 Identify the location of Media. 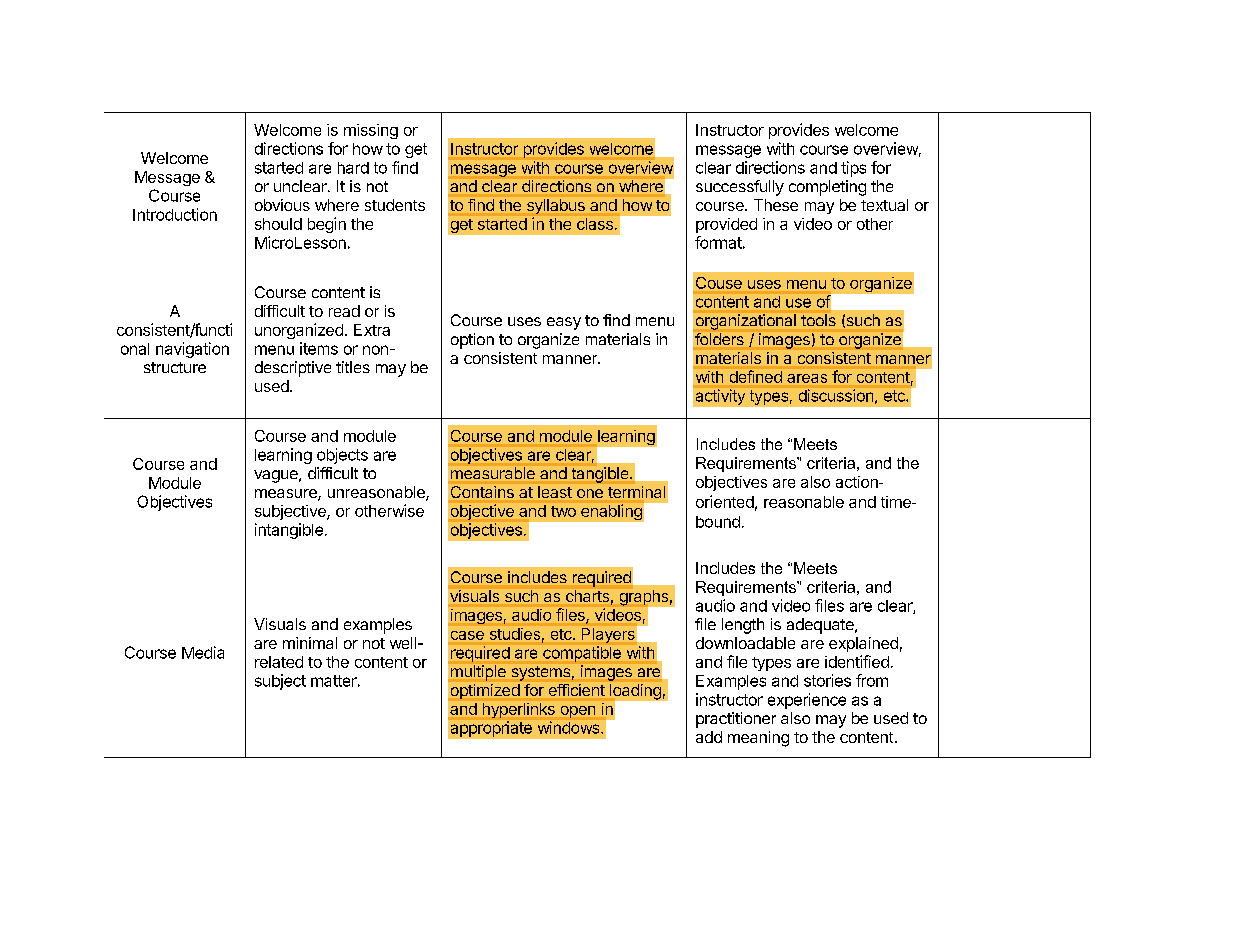
(203, 652).
